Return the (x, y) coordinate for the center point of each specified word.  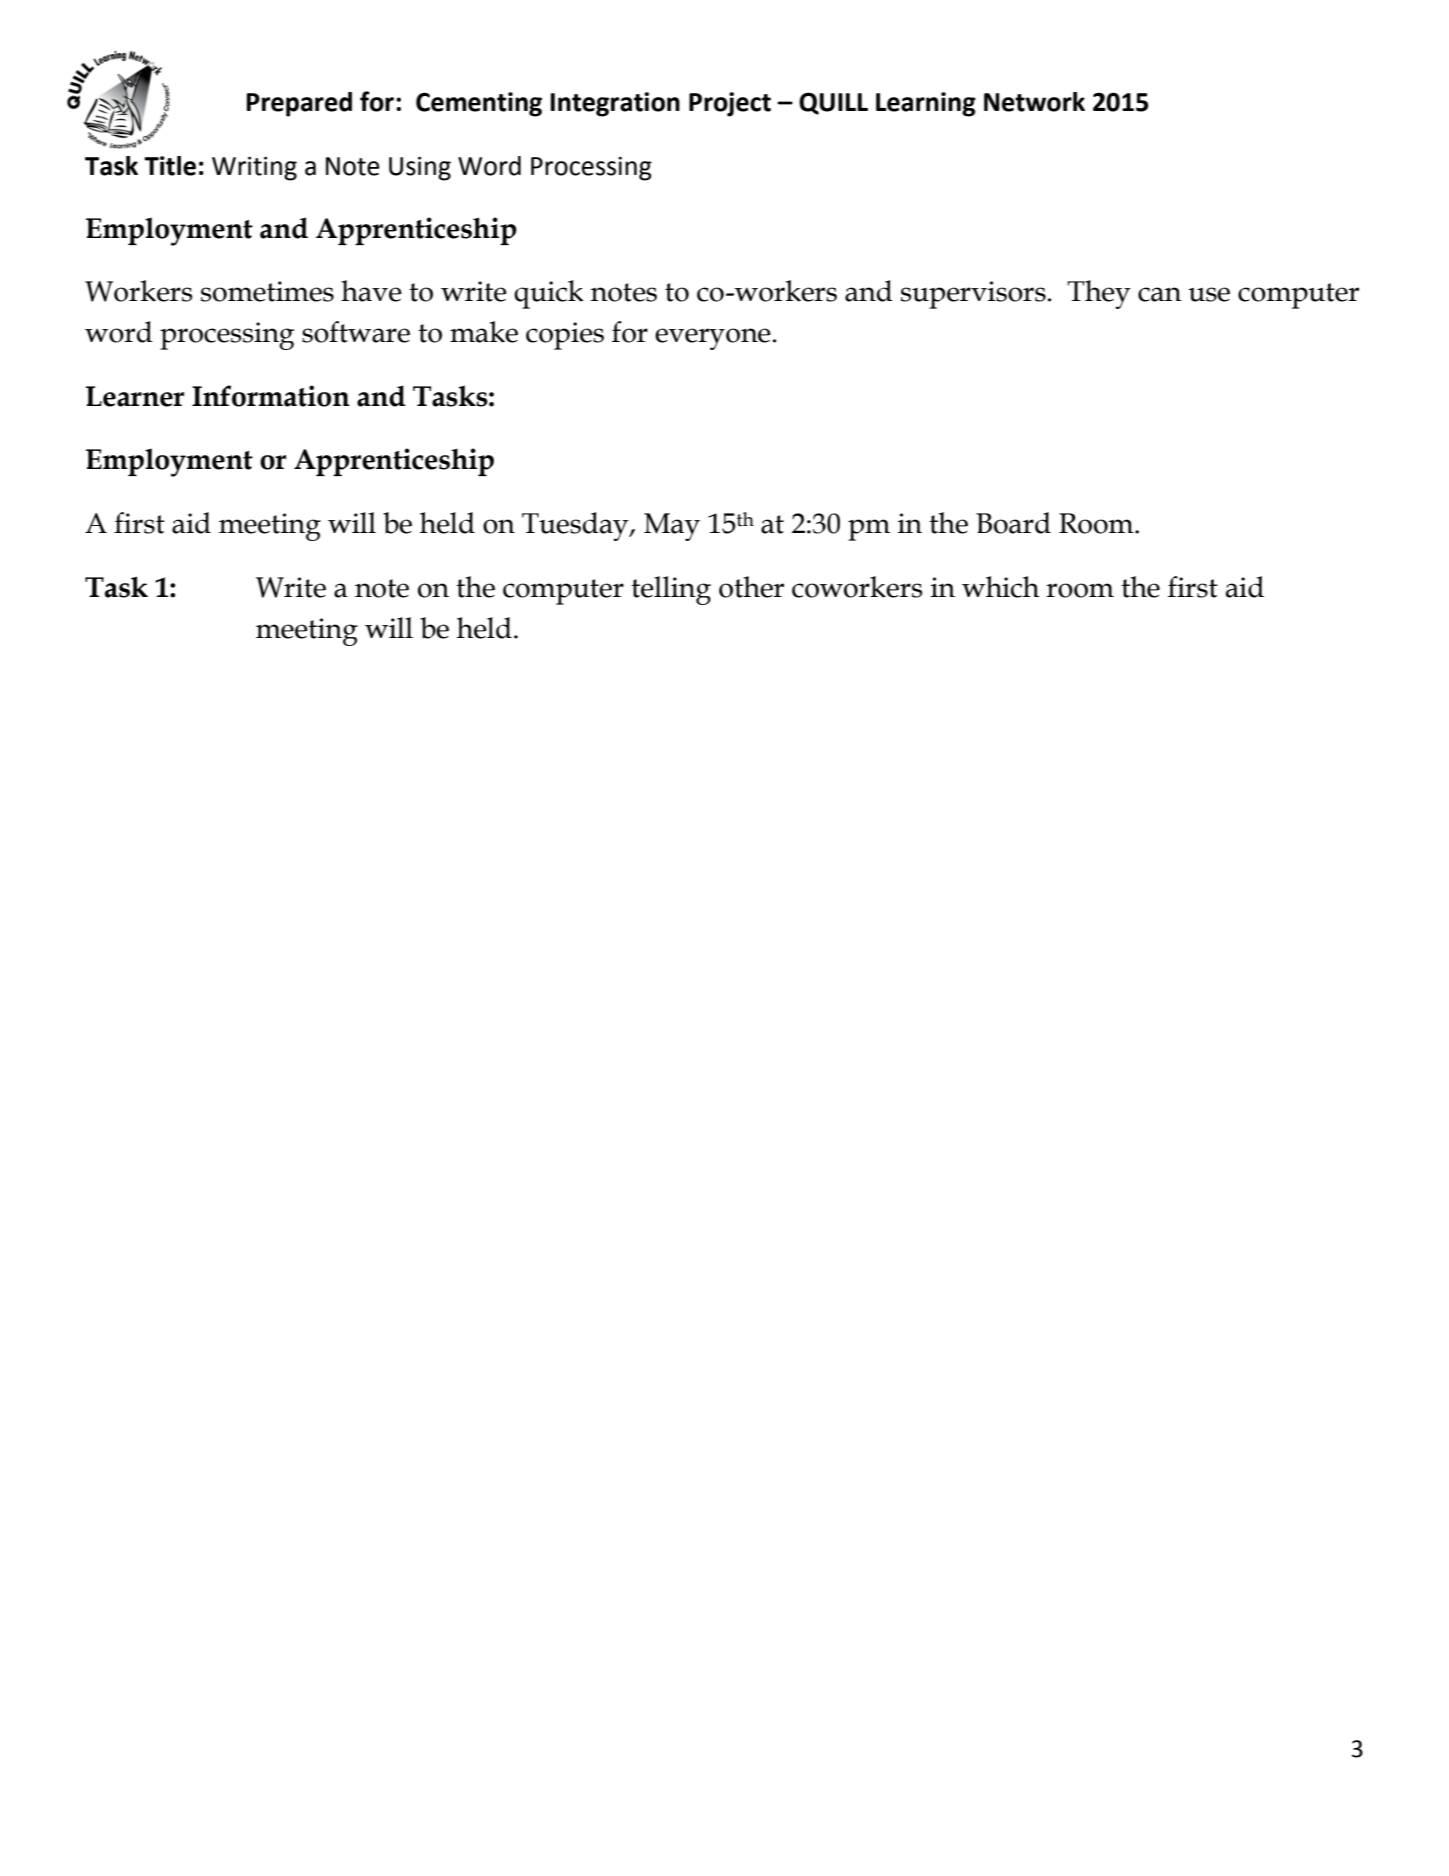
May (672, 527)
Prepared (299, 104)
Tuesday (576, 526)
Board (1013, 523)
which (1000, 587)
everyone (713, 339)
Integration (615, 104)
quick (549, 294)
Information (271, 396)
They (1099, 294)
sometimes (267, 291)
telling (671, 590)
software (356, 332)
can (1160, 294)
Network (1034, 102)
